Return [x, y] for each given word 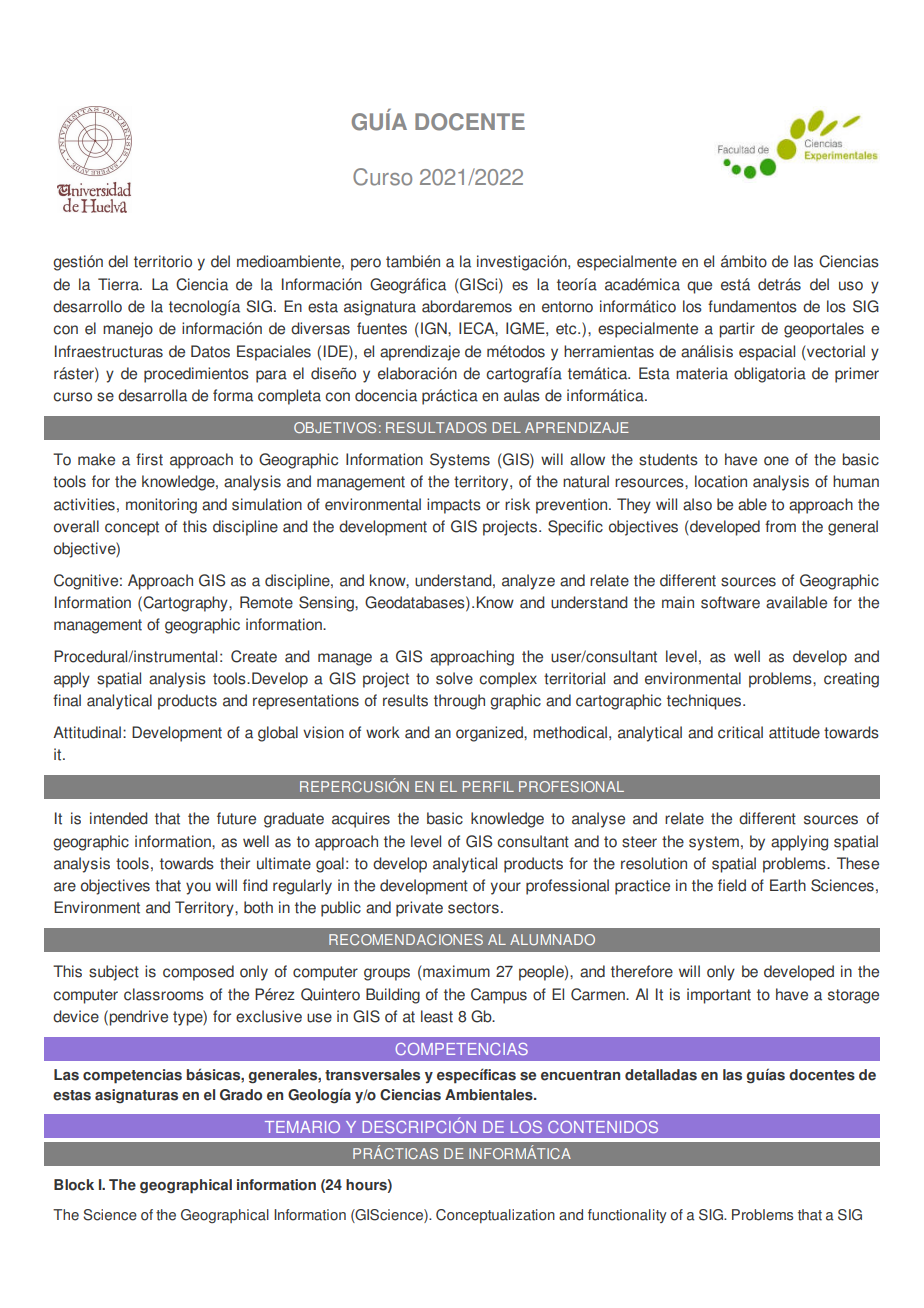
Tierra [119, 284]
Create [254, 656]
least [437, 1016]
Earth [788, 885]
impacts [454, 506]
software [730, 602]
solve [454, 678]
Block [74, 1185]
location [721, 481]
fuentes [382, 328]
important [719, 996]
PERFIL [488, 786]
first [149, 459]
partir [737, 330]
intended [119, 818]
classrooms [164, 994]
